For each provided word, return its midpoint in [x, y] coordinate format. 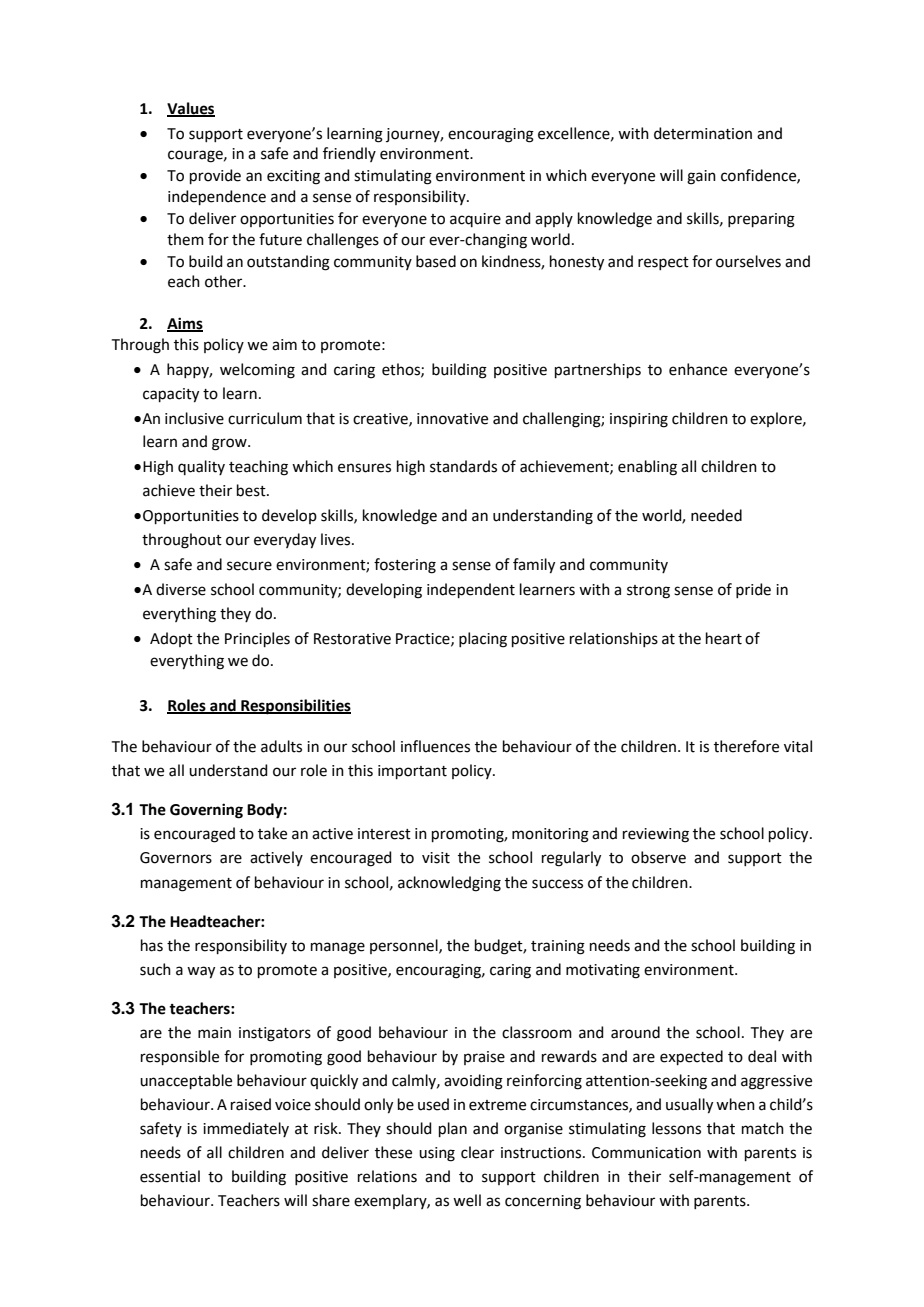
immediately [246, 1129]
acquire [475, 220]
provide [215, 176]
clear [477, 1152]
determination [703, 133]
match [763, 1128]
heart [724, 638]
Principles [257, 639]
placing [483, 640]
